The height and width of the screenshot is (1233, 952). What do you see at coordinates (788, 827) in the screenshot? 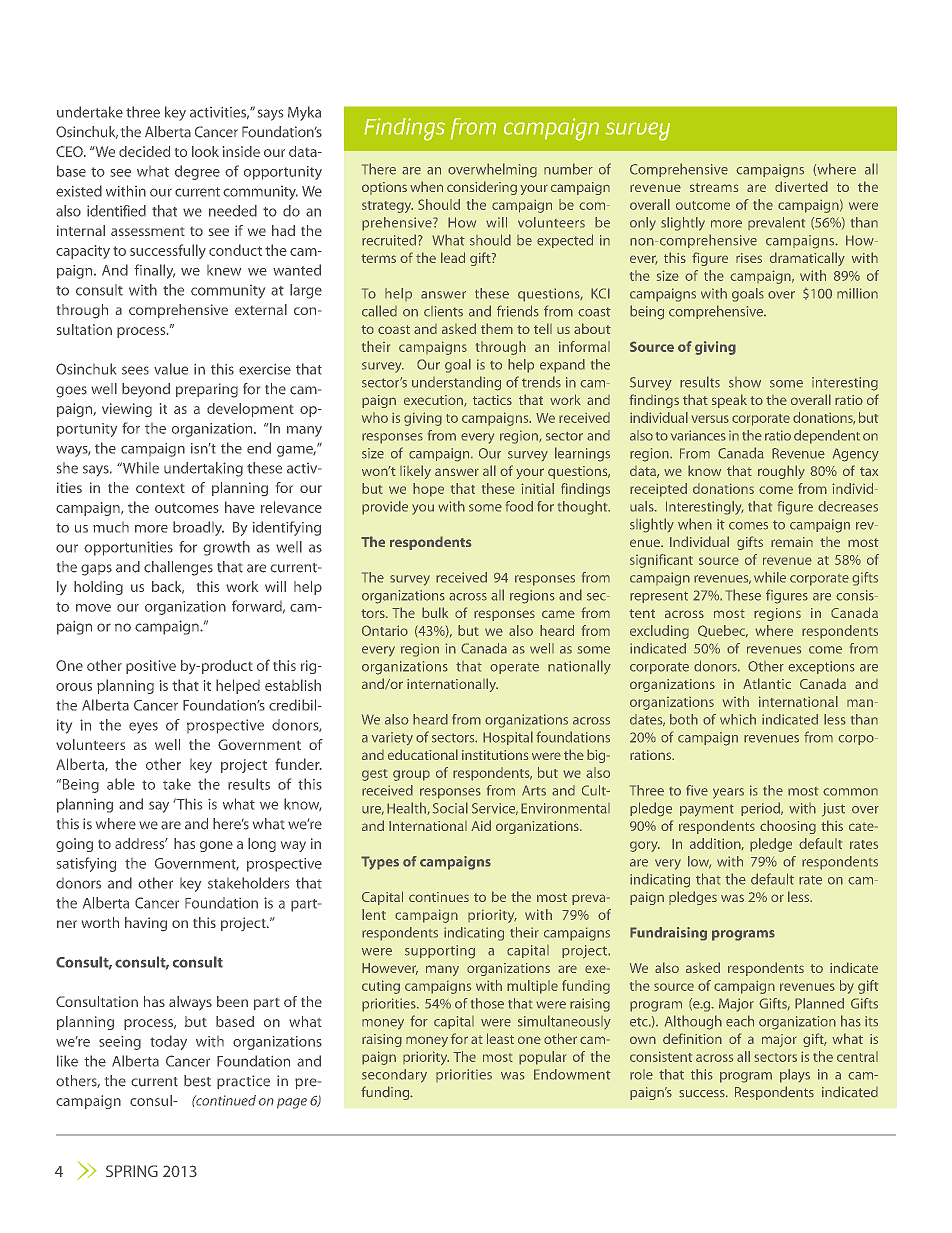
I see `choosing` at bounding box center [788, 827].
